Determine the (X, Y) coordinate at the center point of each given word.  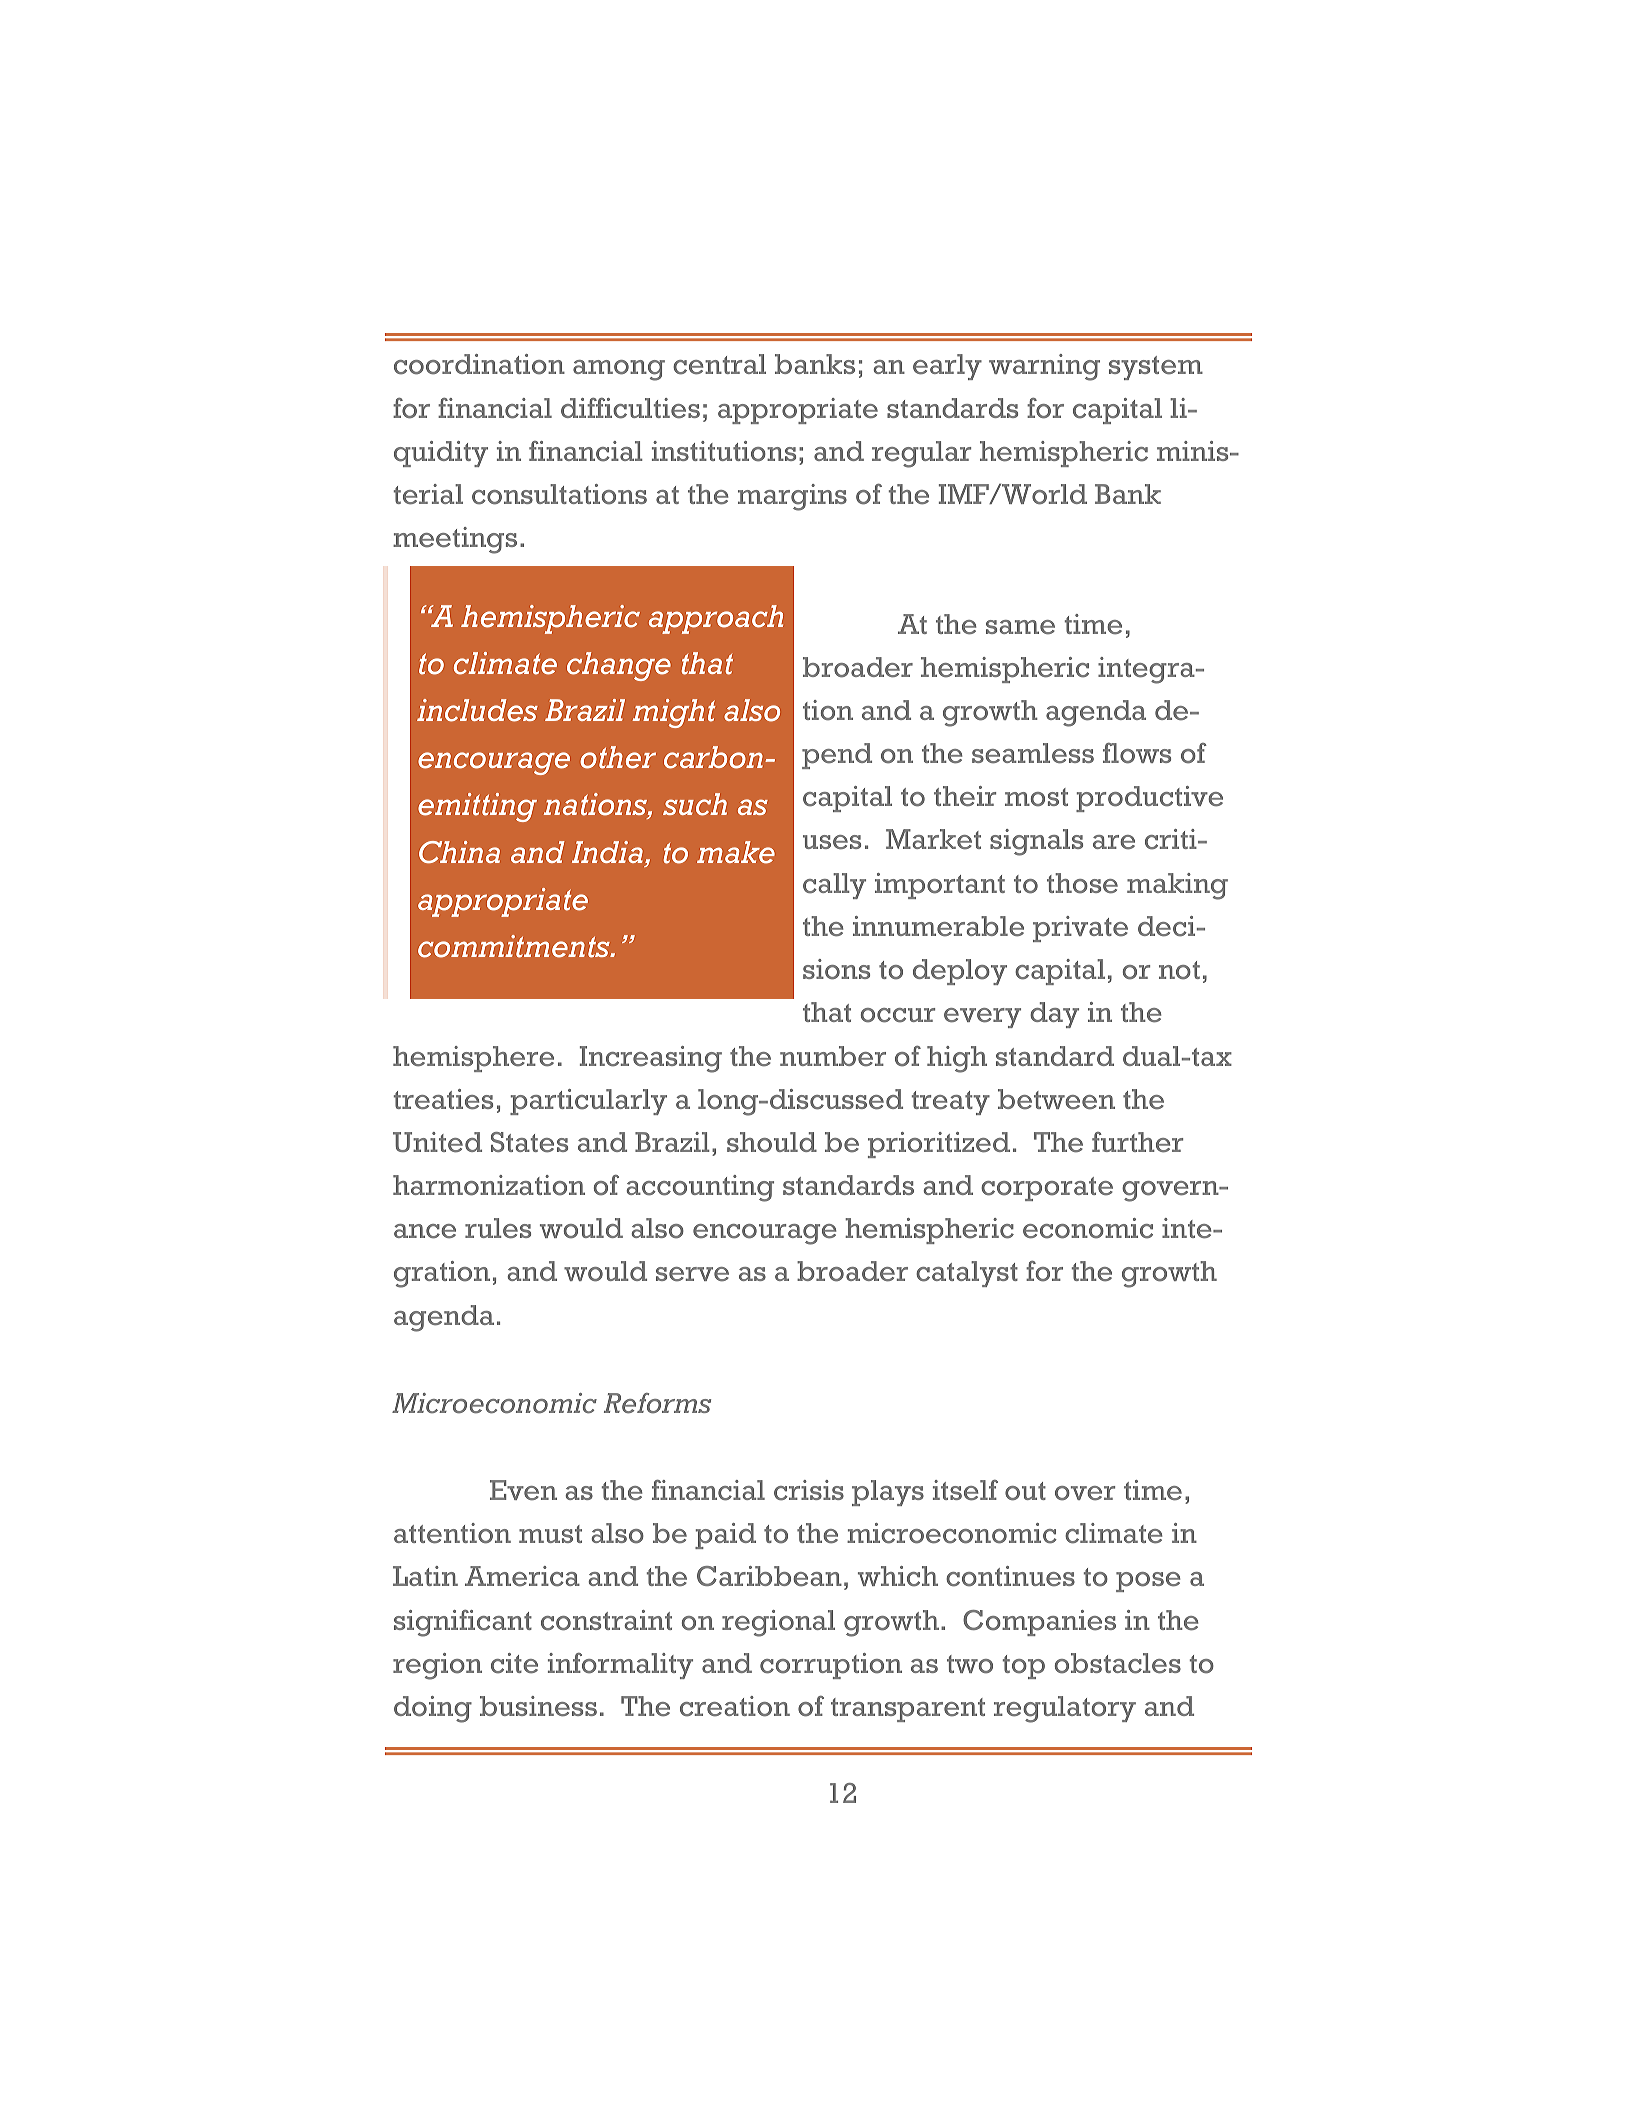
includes (477, 710)
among (619, 370)
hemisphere (473, 1059)
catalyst (967, 1274)
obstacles (1118, 1663)
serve (692, 1274)
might (674, 713)
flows (1137, 753)
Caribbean (769, 1576)
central (719, 364)
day (1054, 1015)
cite (514, 1663)
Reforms (657, 1403)
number (833, 1056)
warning (1044, 367)
